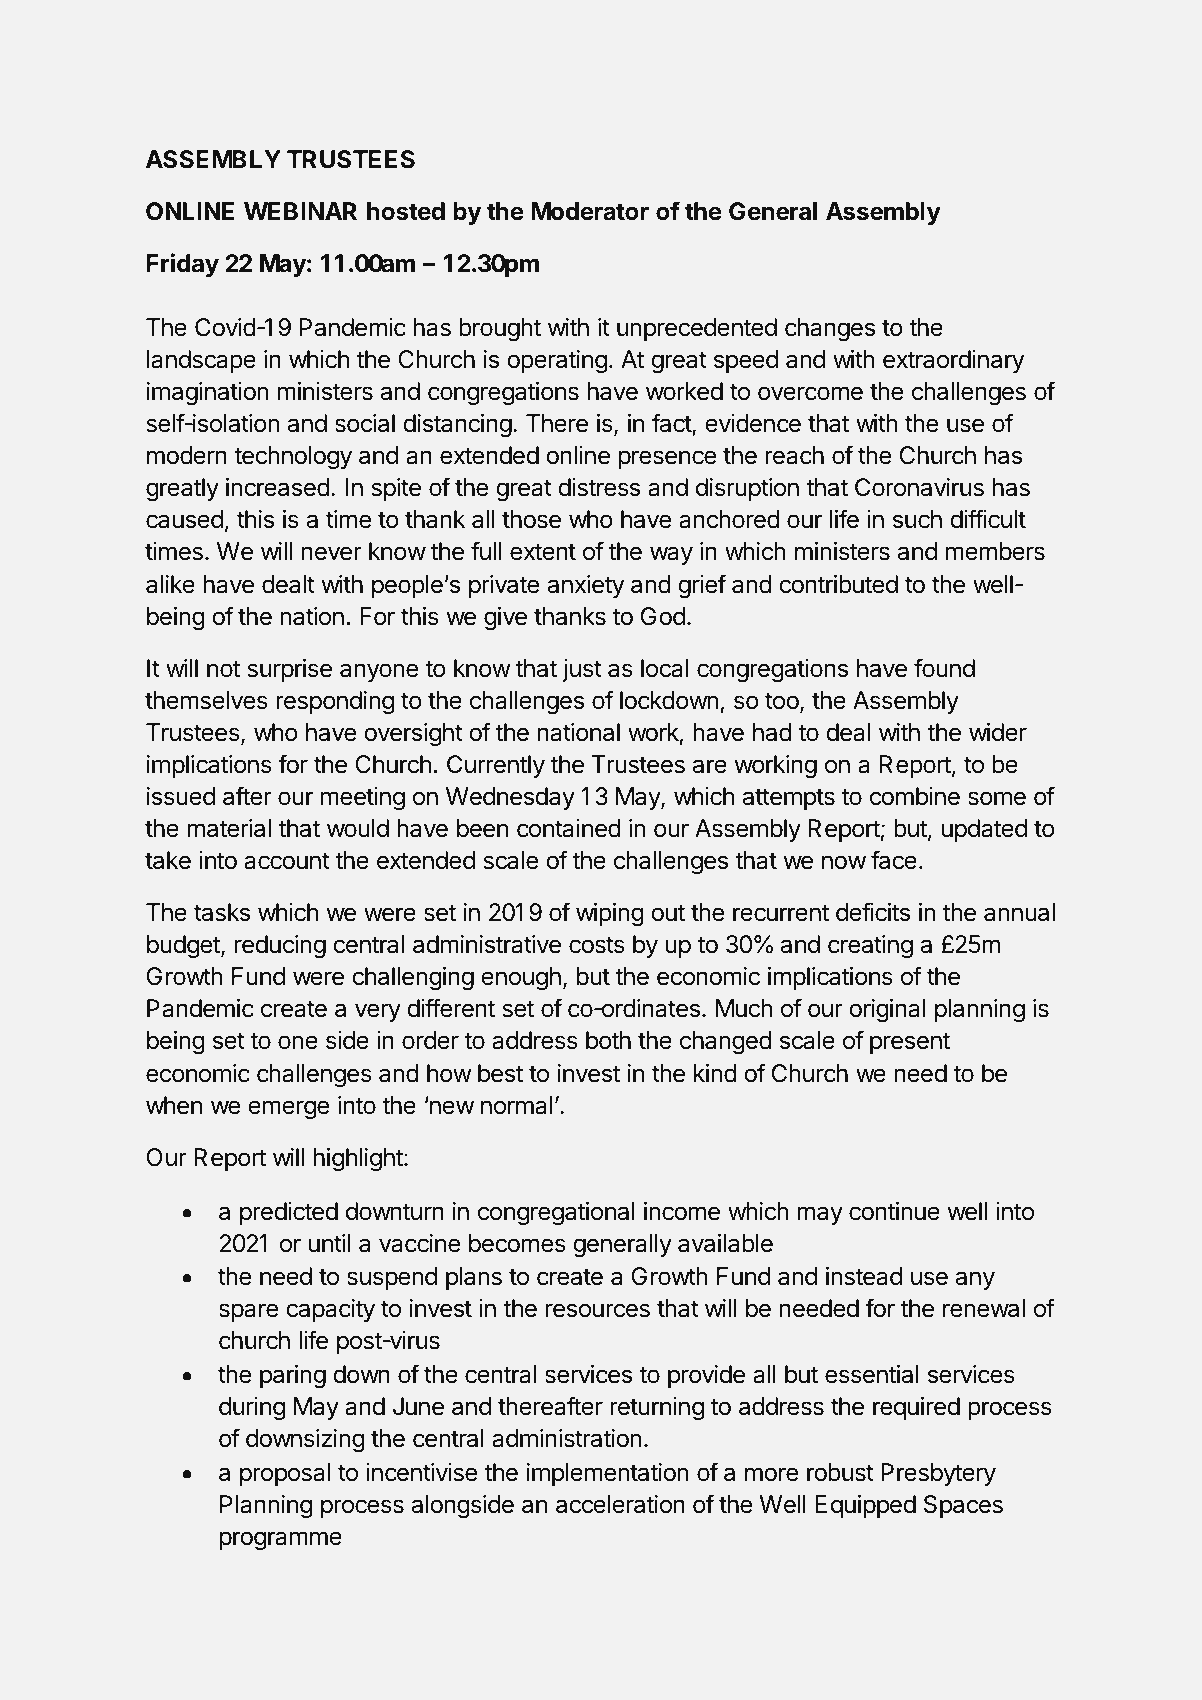  What do you see at coordinates (590, 211) in the screenshot?
I see `Moderator` at bounding box center [590, 211].
